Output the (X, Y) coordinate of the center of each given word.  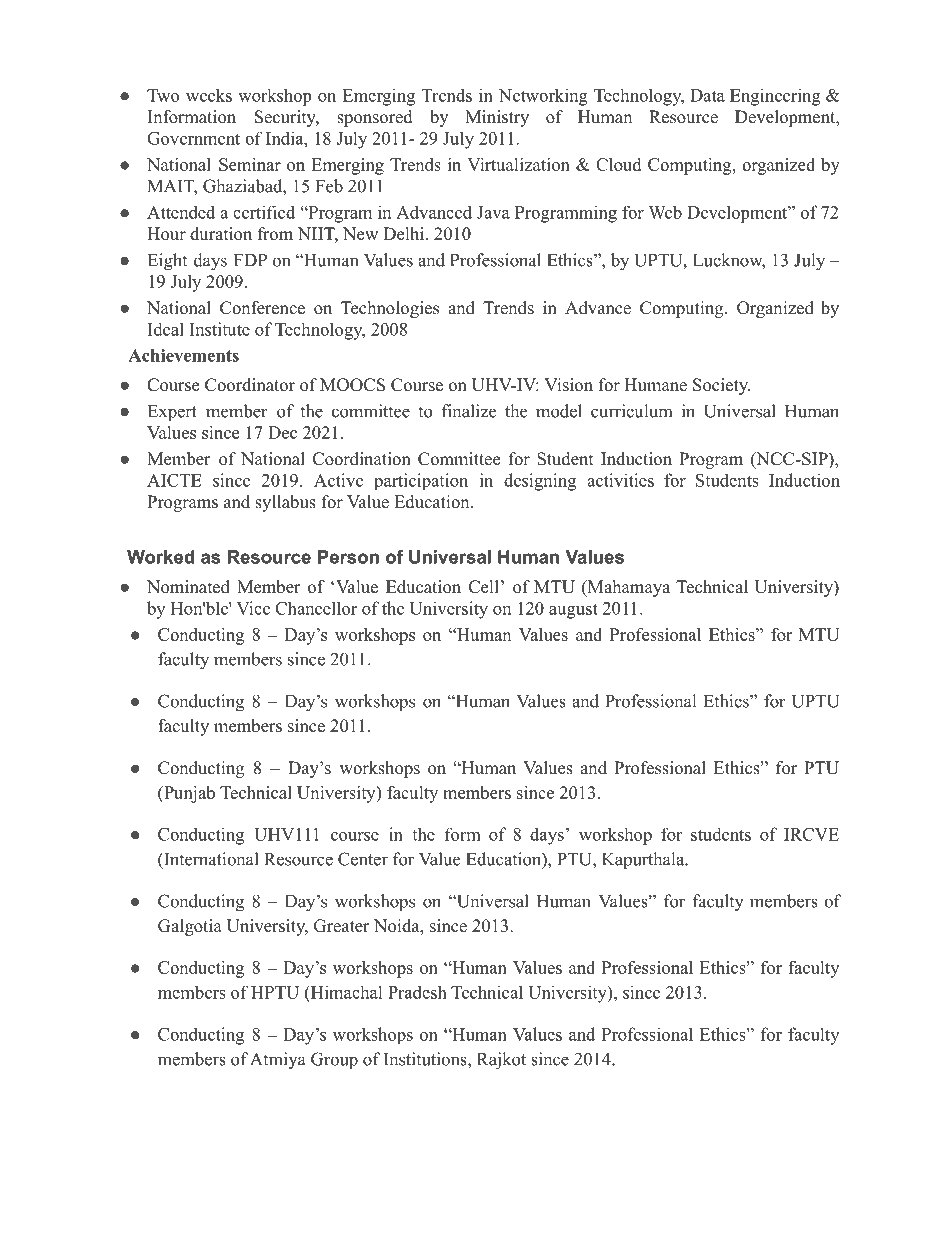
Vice (253, 608)
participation (421, 481)
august (573, 611)
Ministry (497, 118)
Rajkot (501, 1061)
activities (620, 480)
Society (721, 386)
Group (334, 1061)
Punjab (188, 794)
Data (707, 95)
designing (540, 482)
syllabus (285, 503)
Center (363, 859)
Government (193, 138)
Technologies (390, 309)
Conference (262, 308)
